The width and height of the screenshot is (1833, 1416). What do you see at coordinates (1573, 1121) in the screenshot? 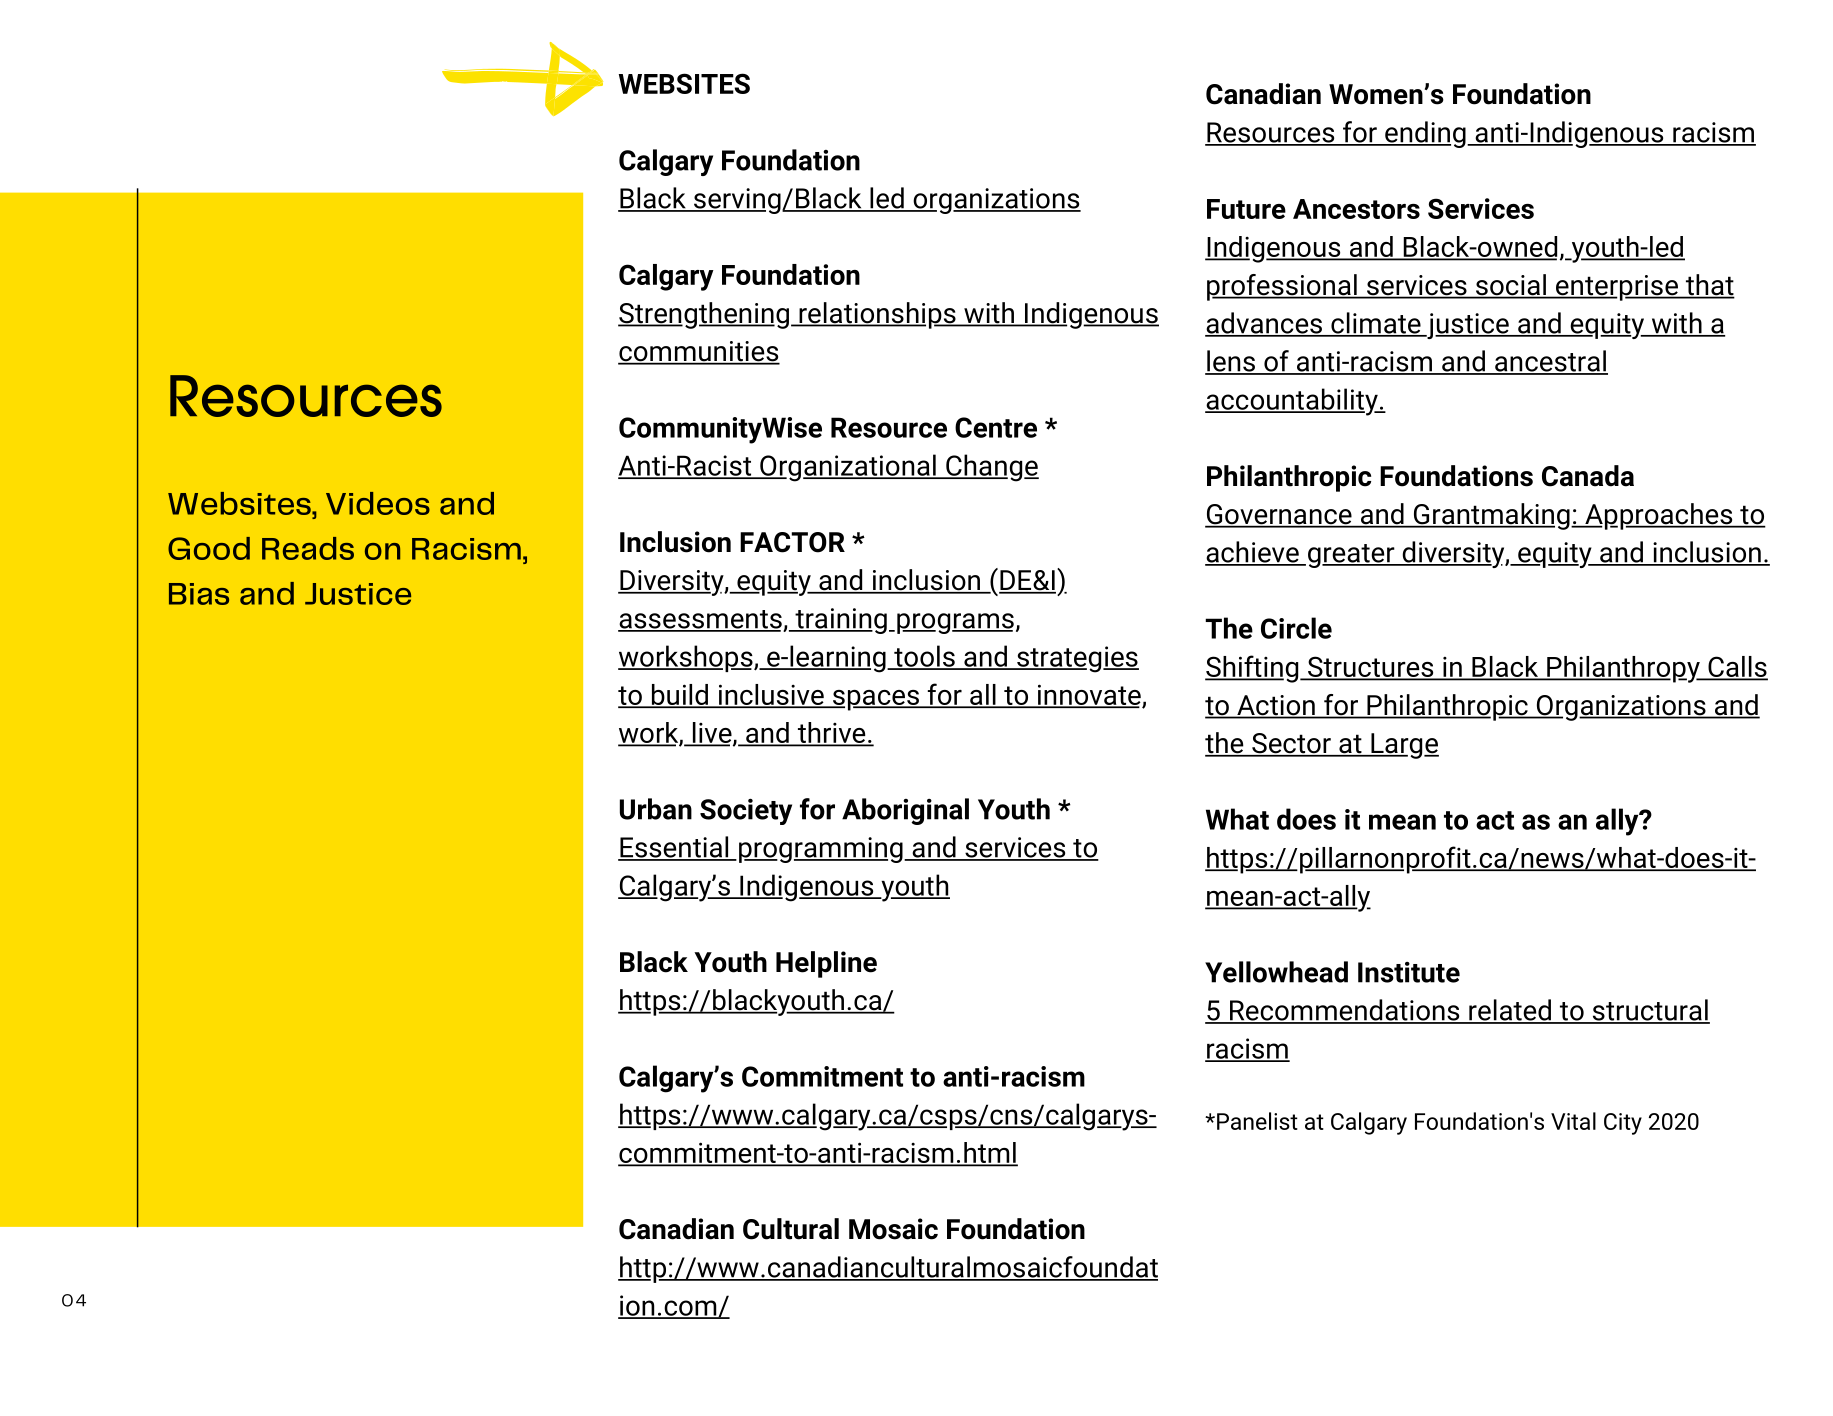
I see `Vital` at bounding box center [1573, 1121].
